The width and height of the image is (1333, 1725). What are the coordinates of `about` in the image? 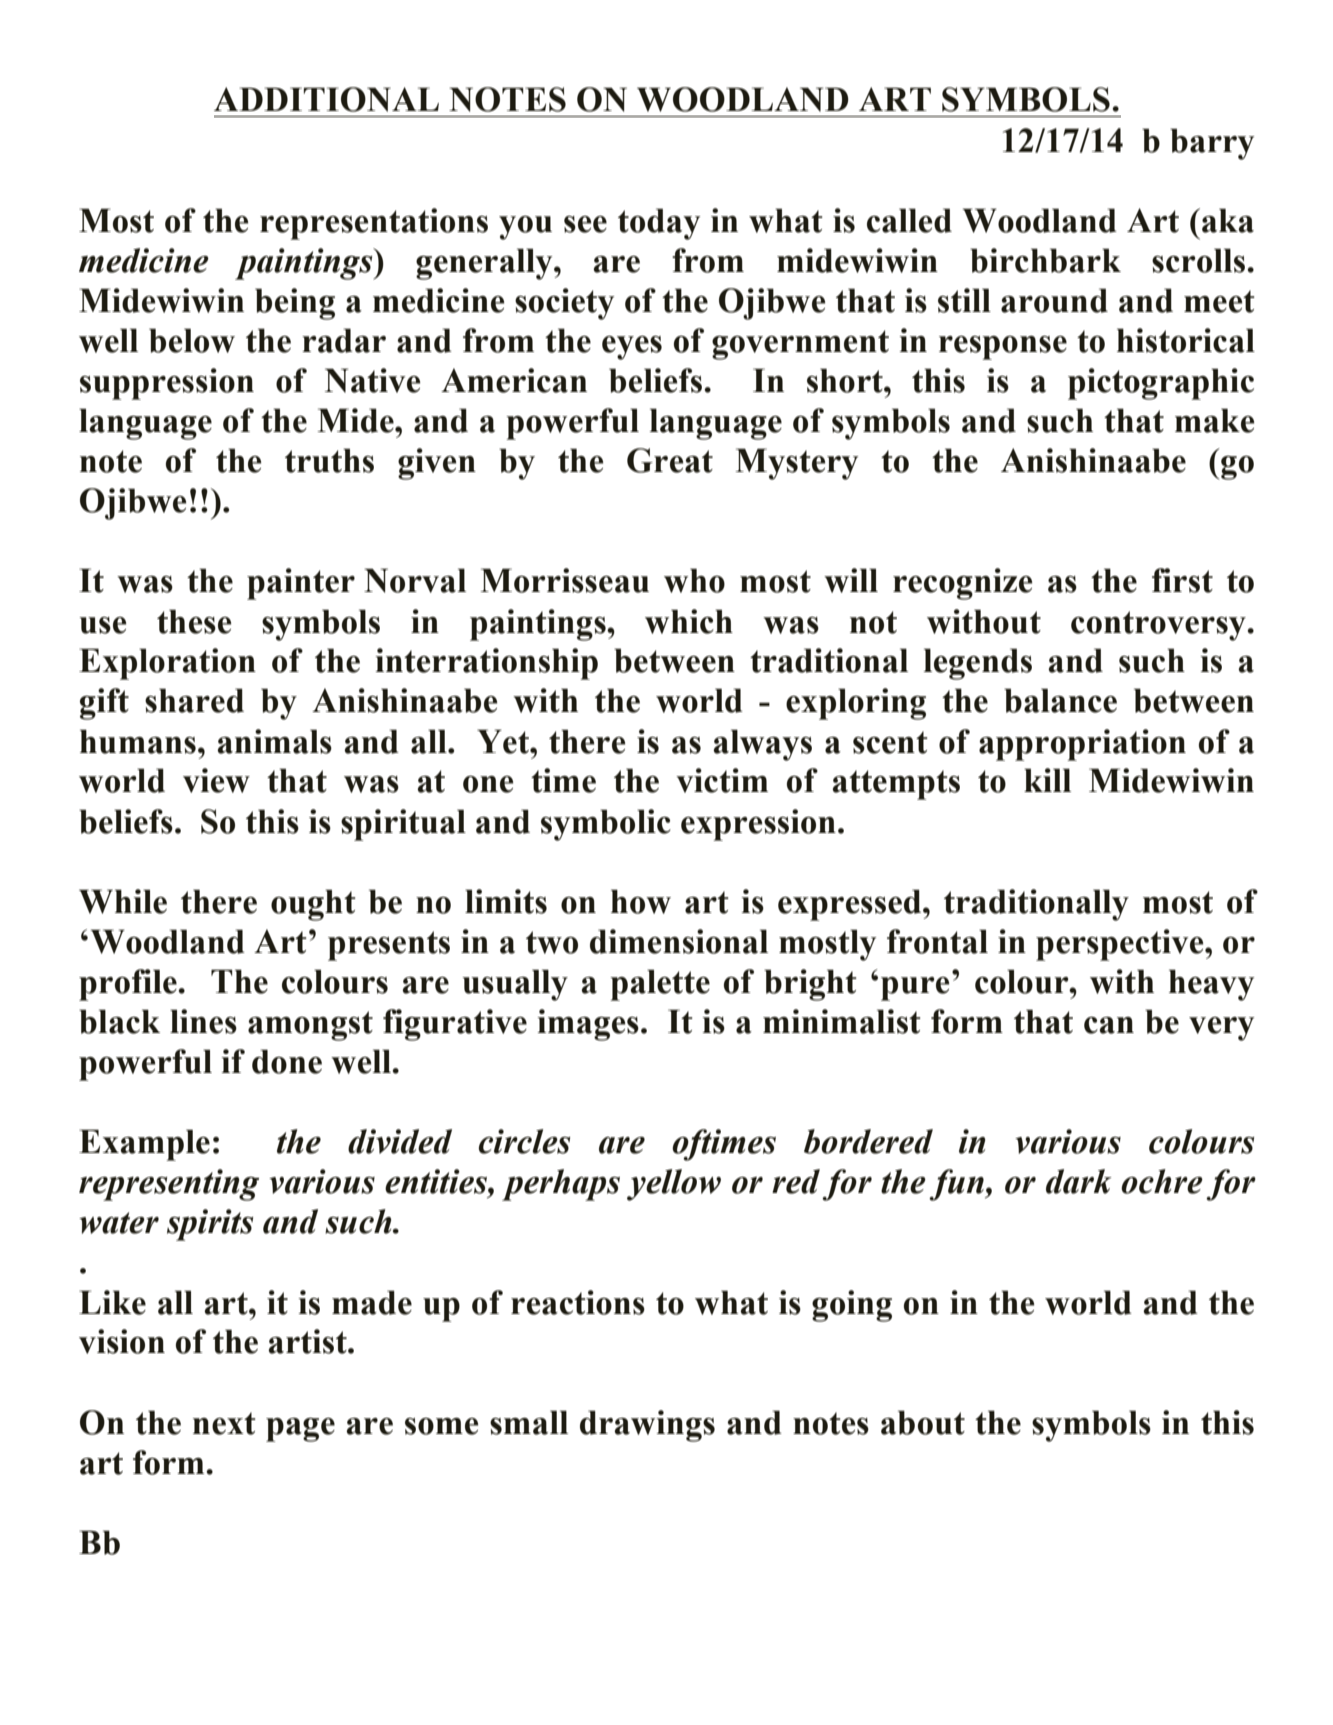 It's located at (923, 1422).
